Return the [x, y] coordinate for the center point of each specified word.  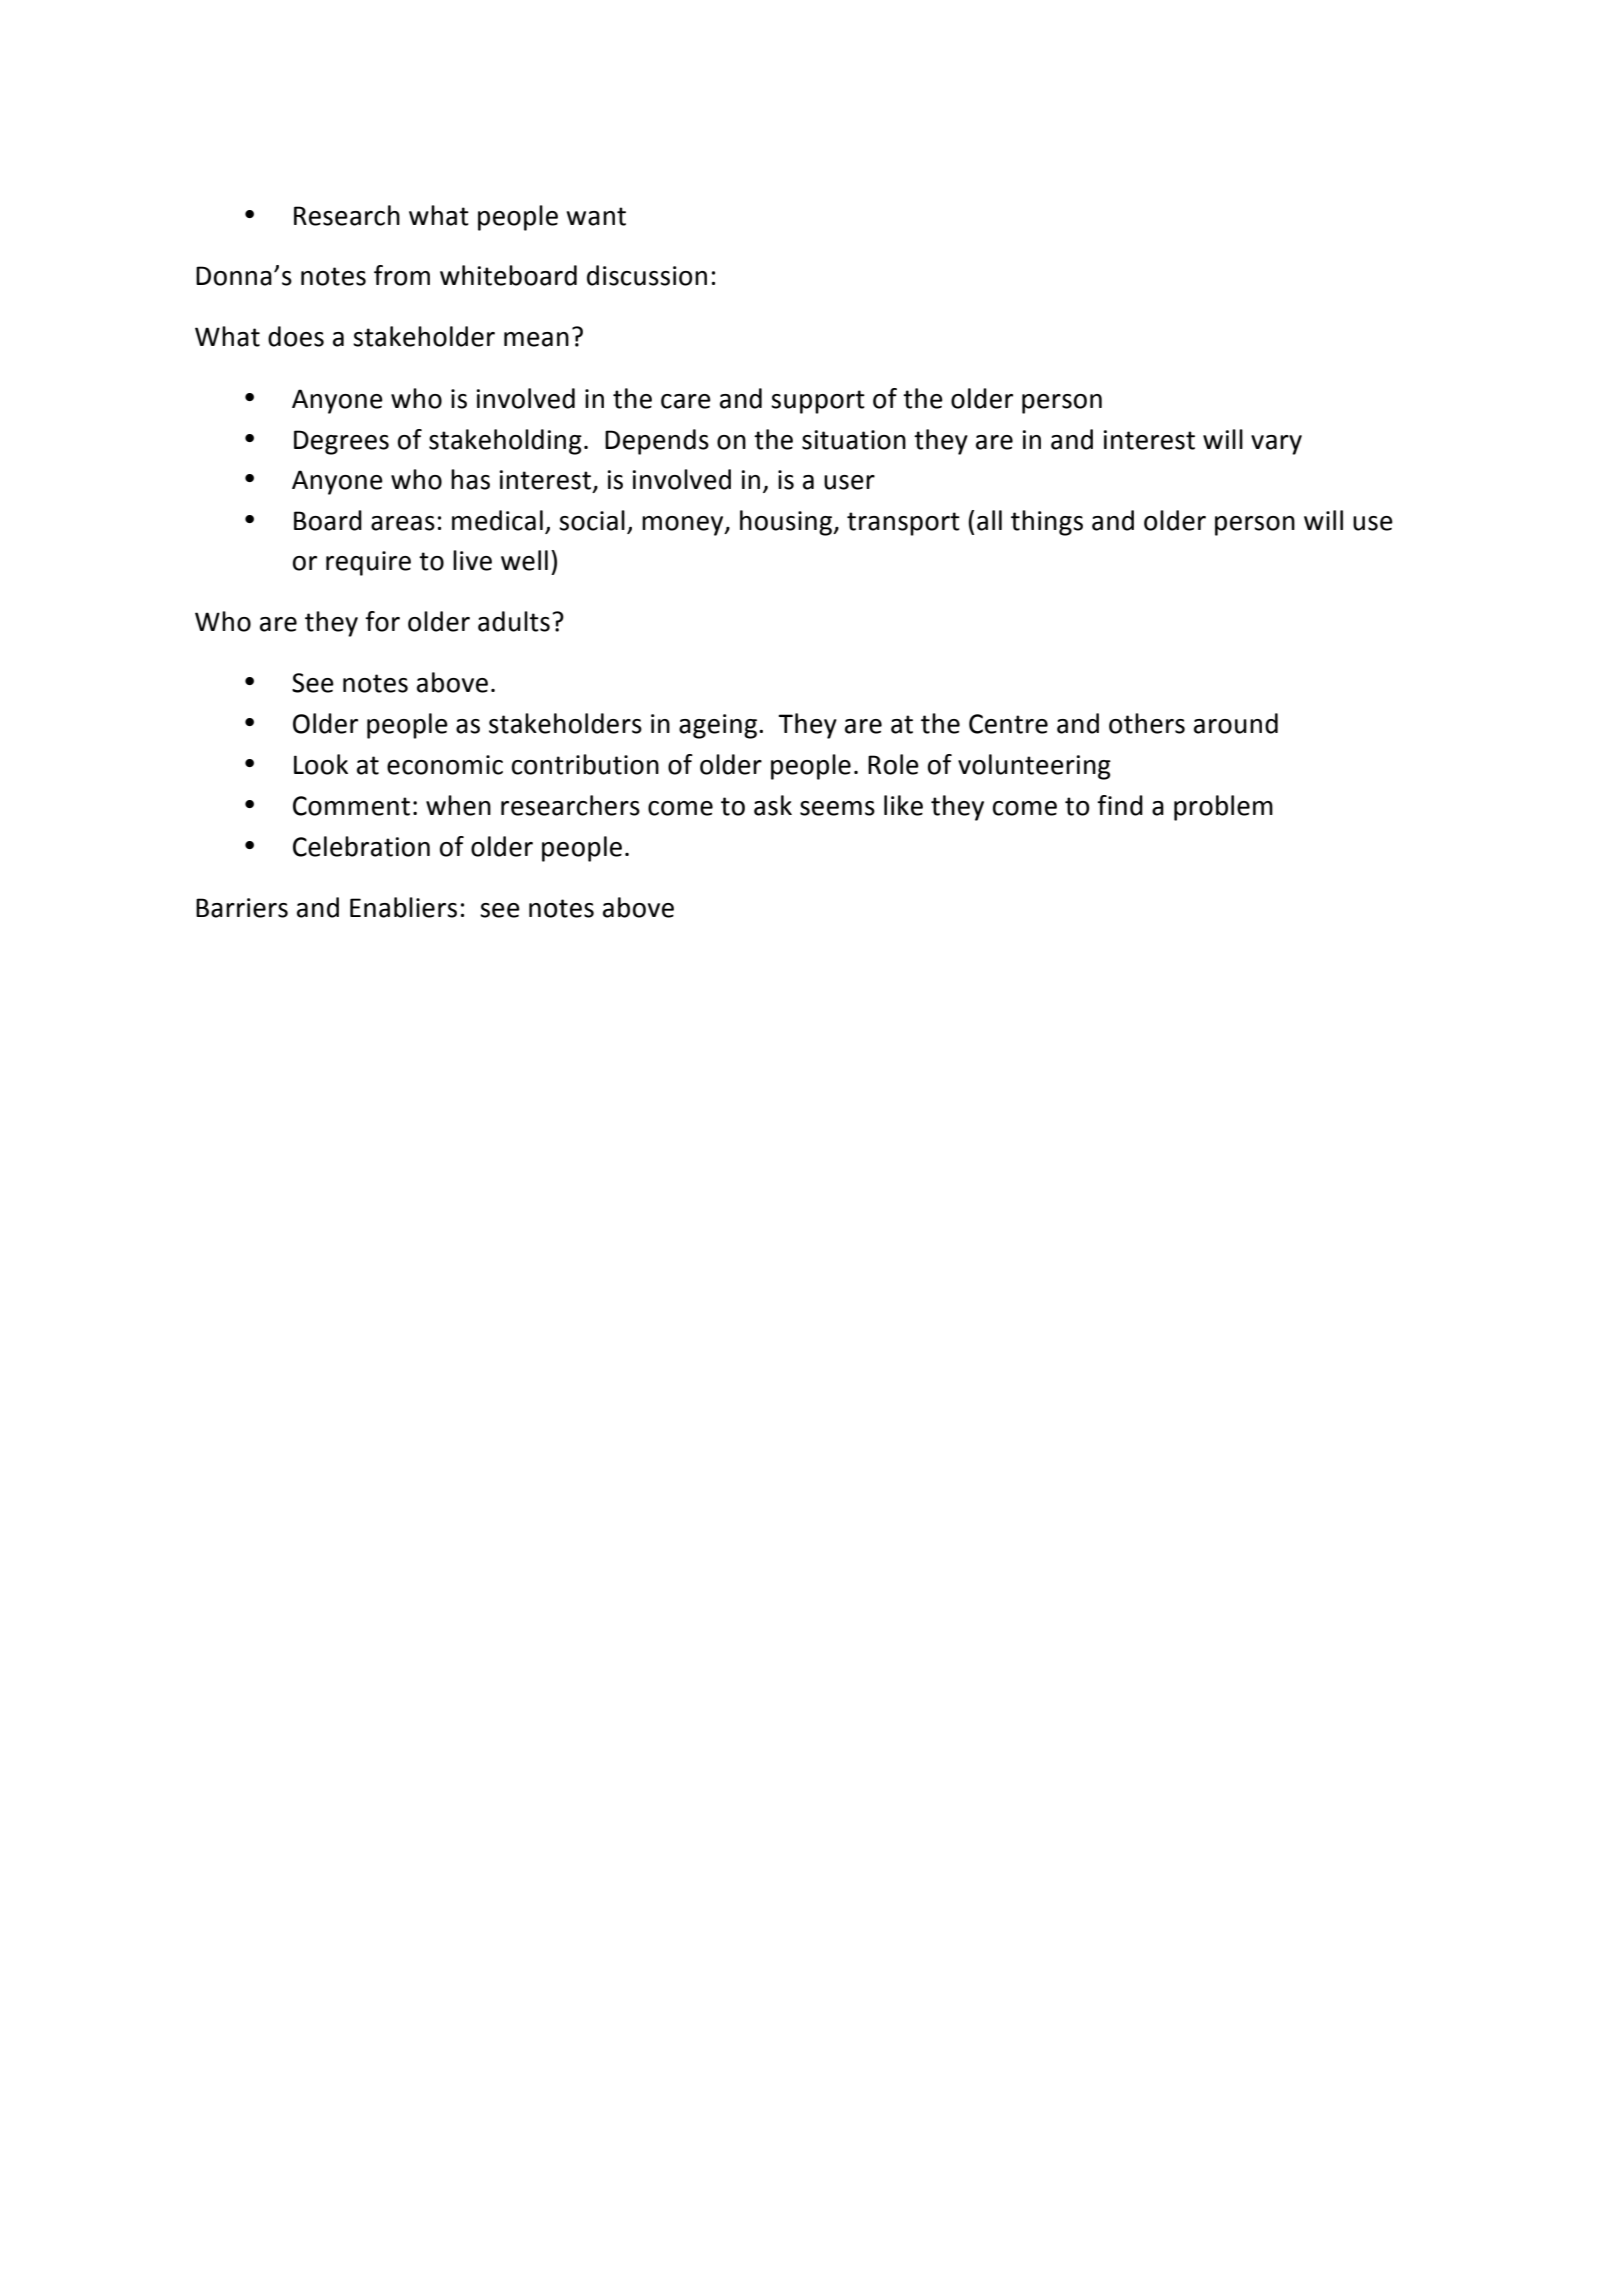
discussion [647, 275]
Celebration [361, 846]
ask [773, 805]
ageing [718, 726]
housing [787, 523]
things [1047, 523]
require [368, 563]
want [596, 216]
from [402, 275]
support [818, 402]
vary [1276, 445]
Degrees [341, 442]
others [1147, 723]
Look [321, 764]
